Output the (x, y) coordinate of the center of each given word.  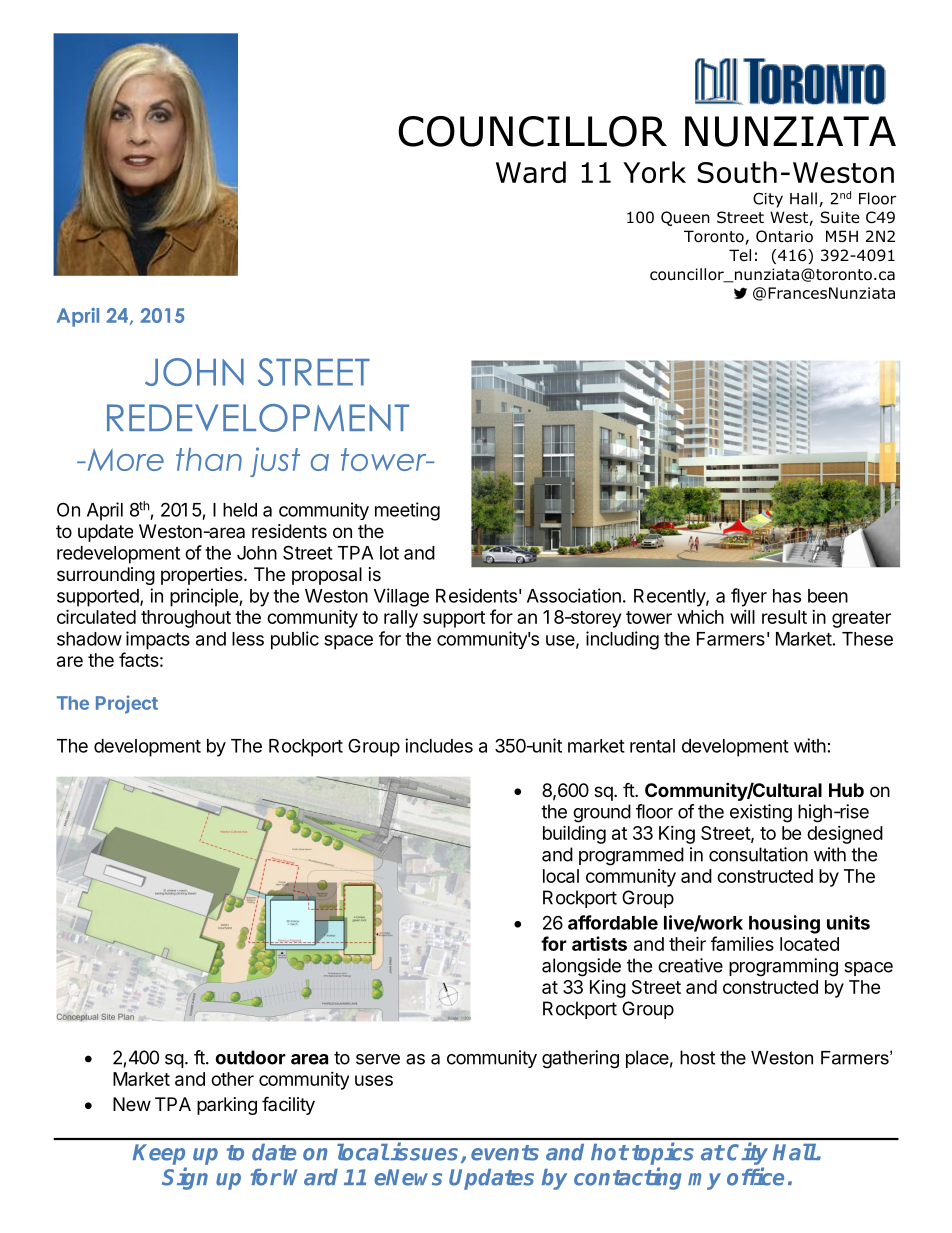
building (574, 834)
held (240, 510)
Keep (159, 1154)
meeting (407, 511)
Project (127, 704)
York (654, 172)
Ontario (784, 236)
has (787, 596)
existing (761, 813)
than (209, 459)
